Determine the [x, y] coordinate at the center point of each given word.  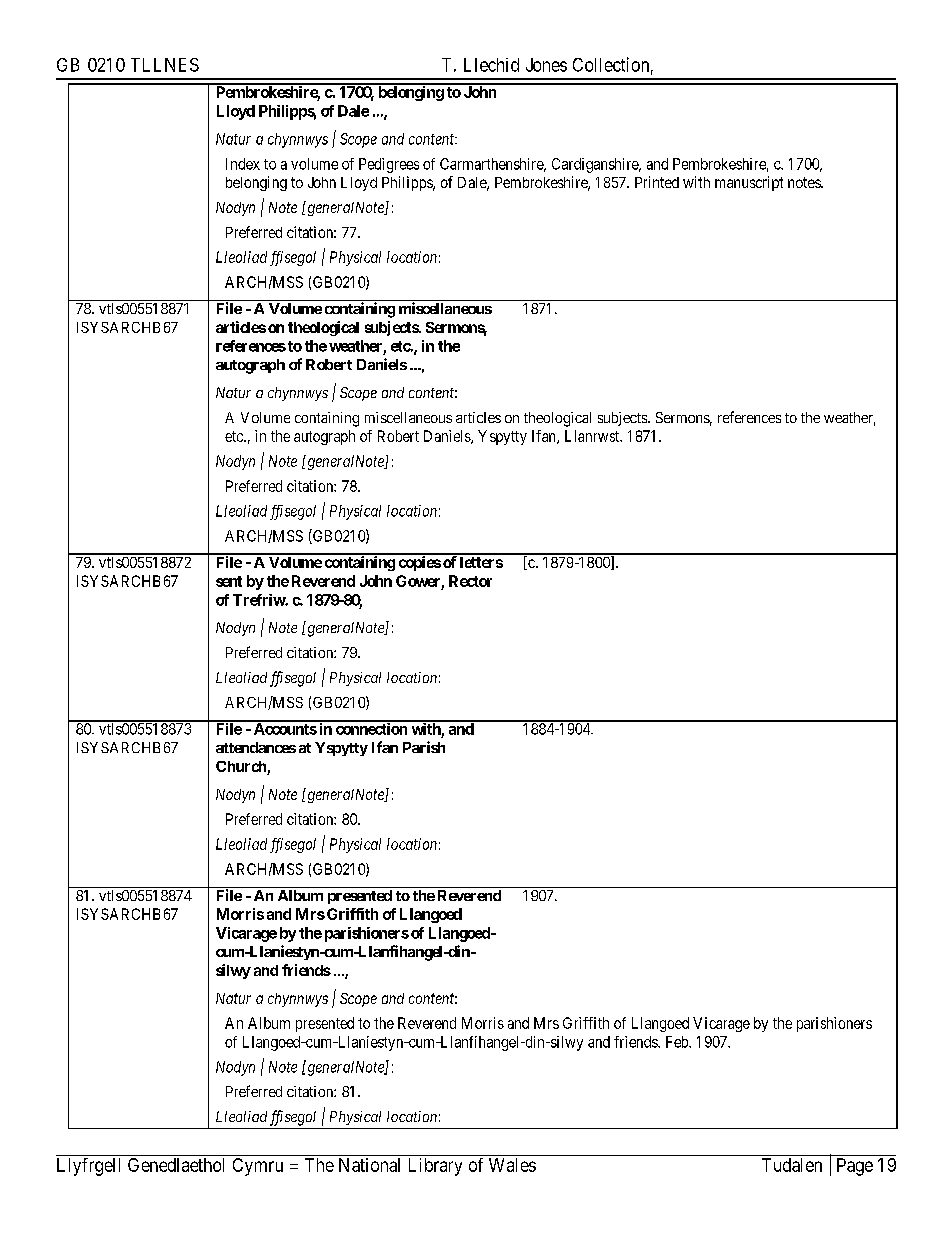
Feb [678, 1042]
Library [435, 1167]
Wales [512, 1165]
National [369, 1165]
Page [855, 1167]
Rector [470, 581]
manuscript [749, 183]
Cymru [258, 1167]
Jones [546, 65]
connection [371, 728]
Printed [657, 182]
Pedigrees [389, 165]
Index [243, 164]
